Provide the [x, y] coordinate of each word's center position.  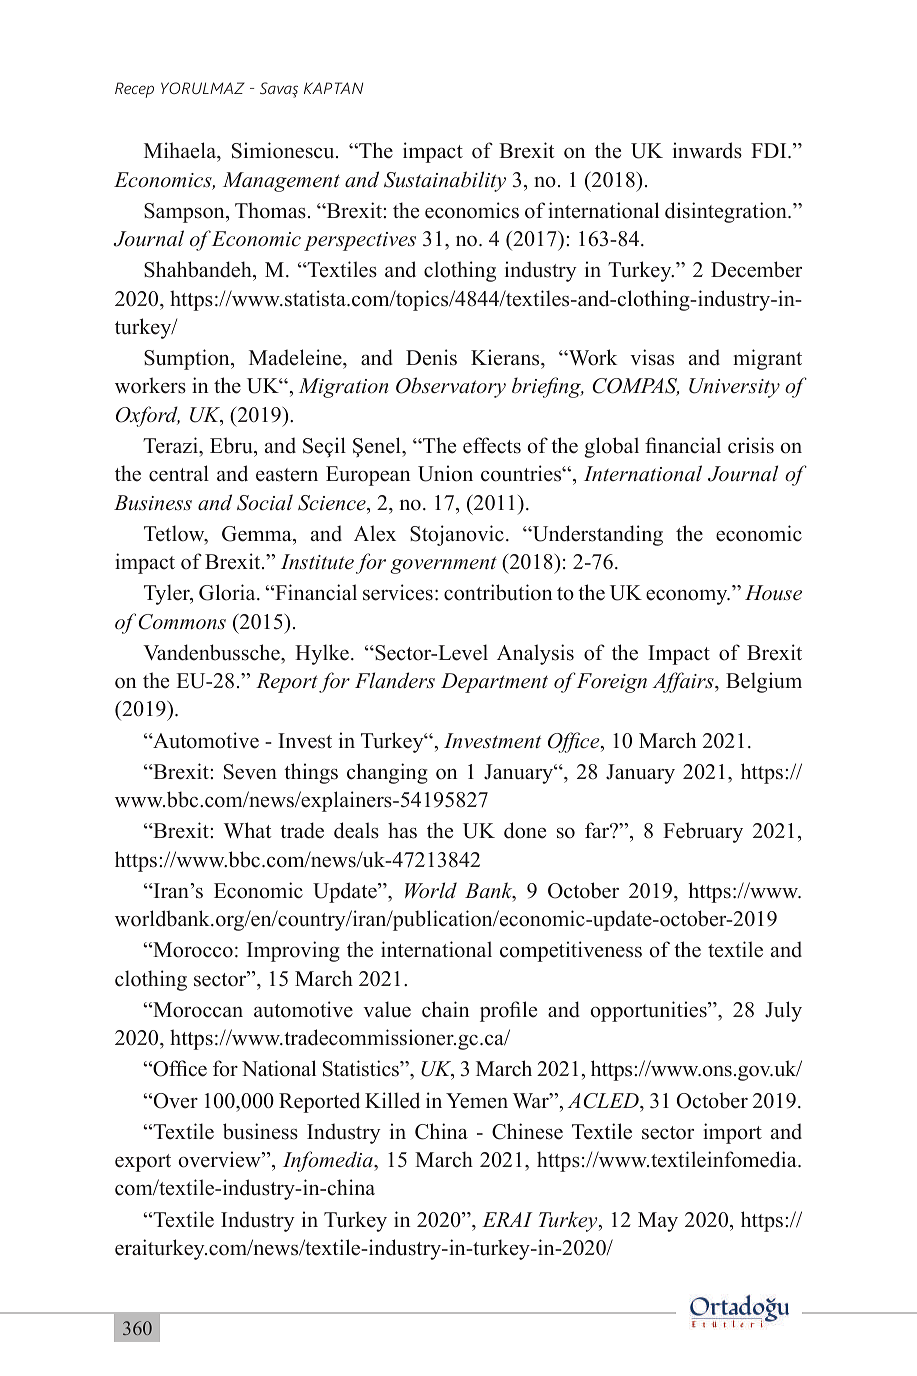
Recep [134, 90]
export [143, 1163]
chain [445, 1009]
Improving [293, 951]
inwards [707, 150]
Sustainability [445, 181]
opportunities [649, 1011]
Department [494, 683]
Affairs [684, 682]
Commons [182, 622]
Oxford [148, 416]
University [734, 388]
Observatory [451, 387]
